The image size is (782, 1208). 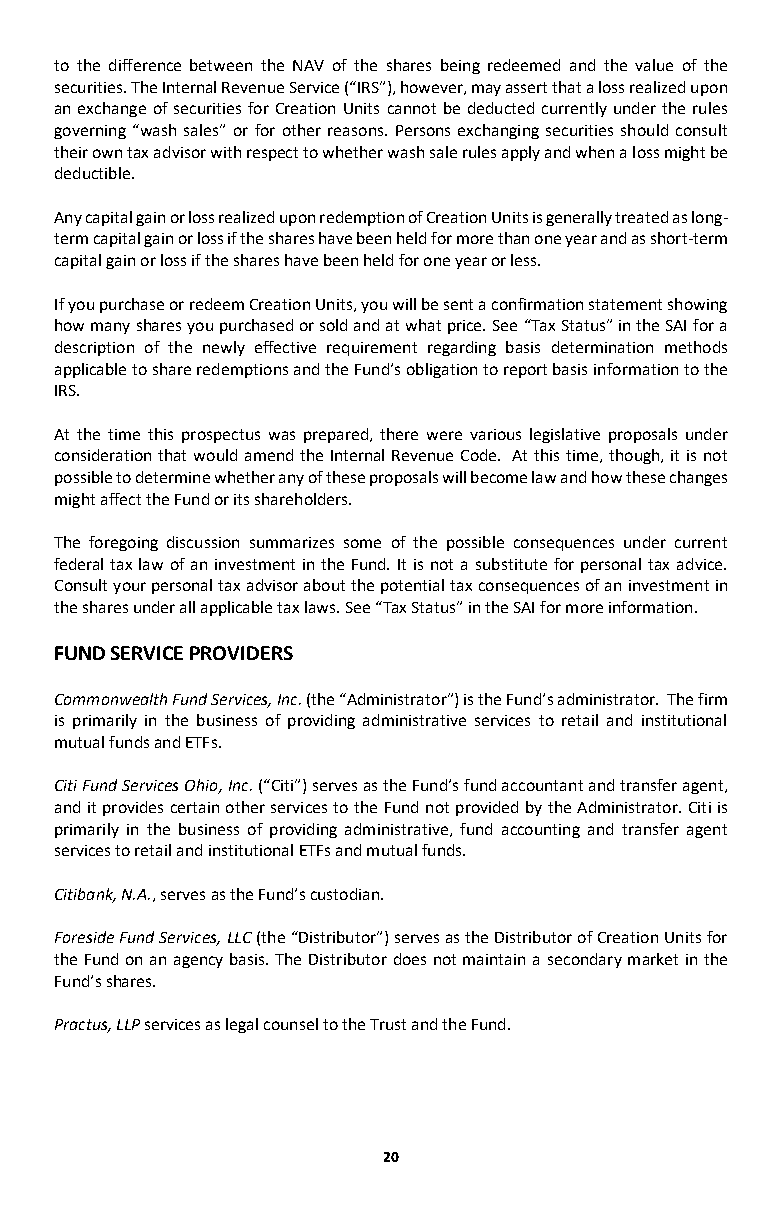 I want to click on description, so click(x=94, y=348).
